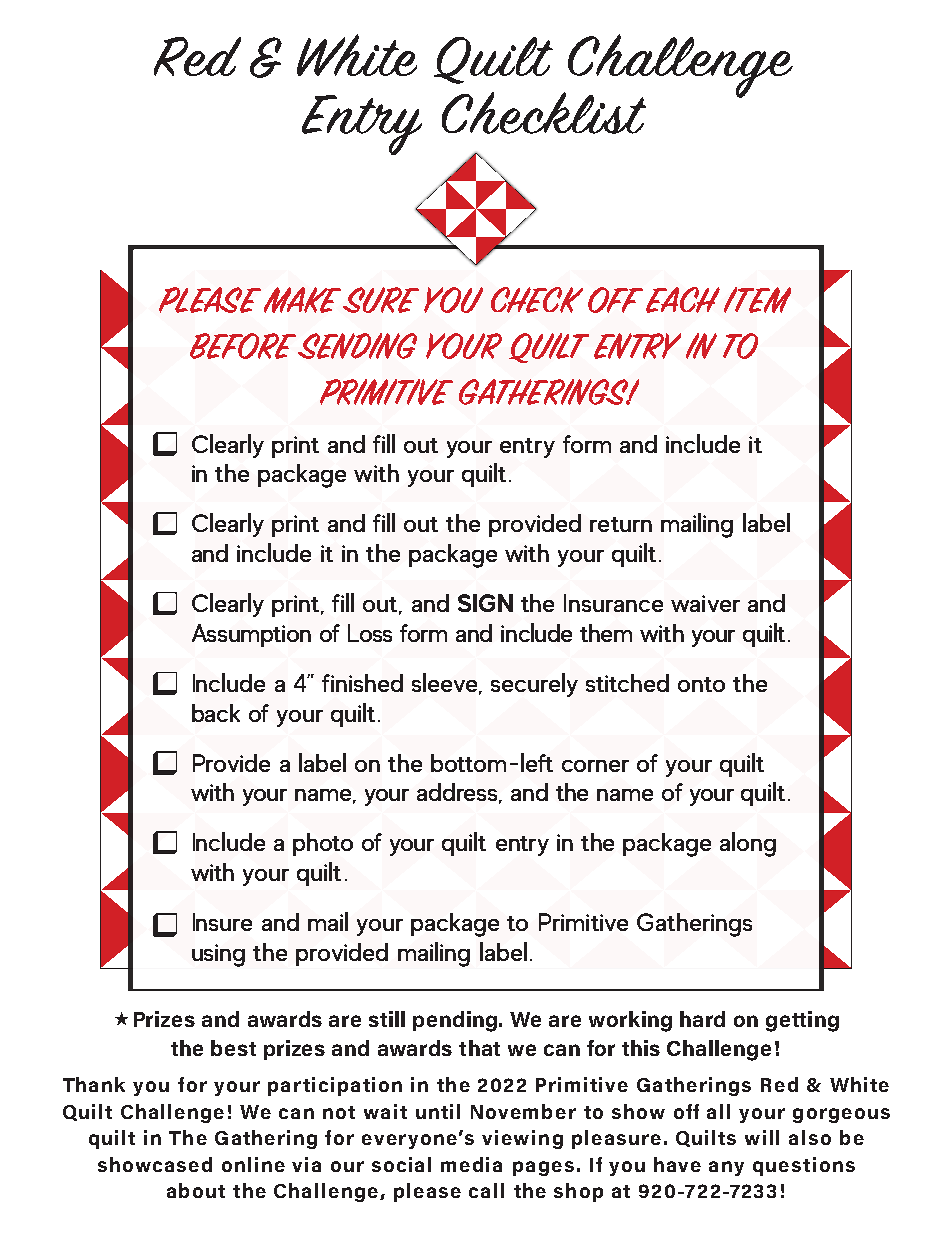 Image resolution: width=952 pixels, height=1233 pixels. Describe the element at coordinates (757, 300) in the screenshot. I see `ITEM` at that location.
